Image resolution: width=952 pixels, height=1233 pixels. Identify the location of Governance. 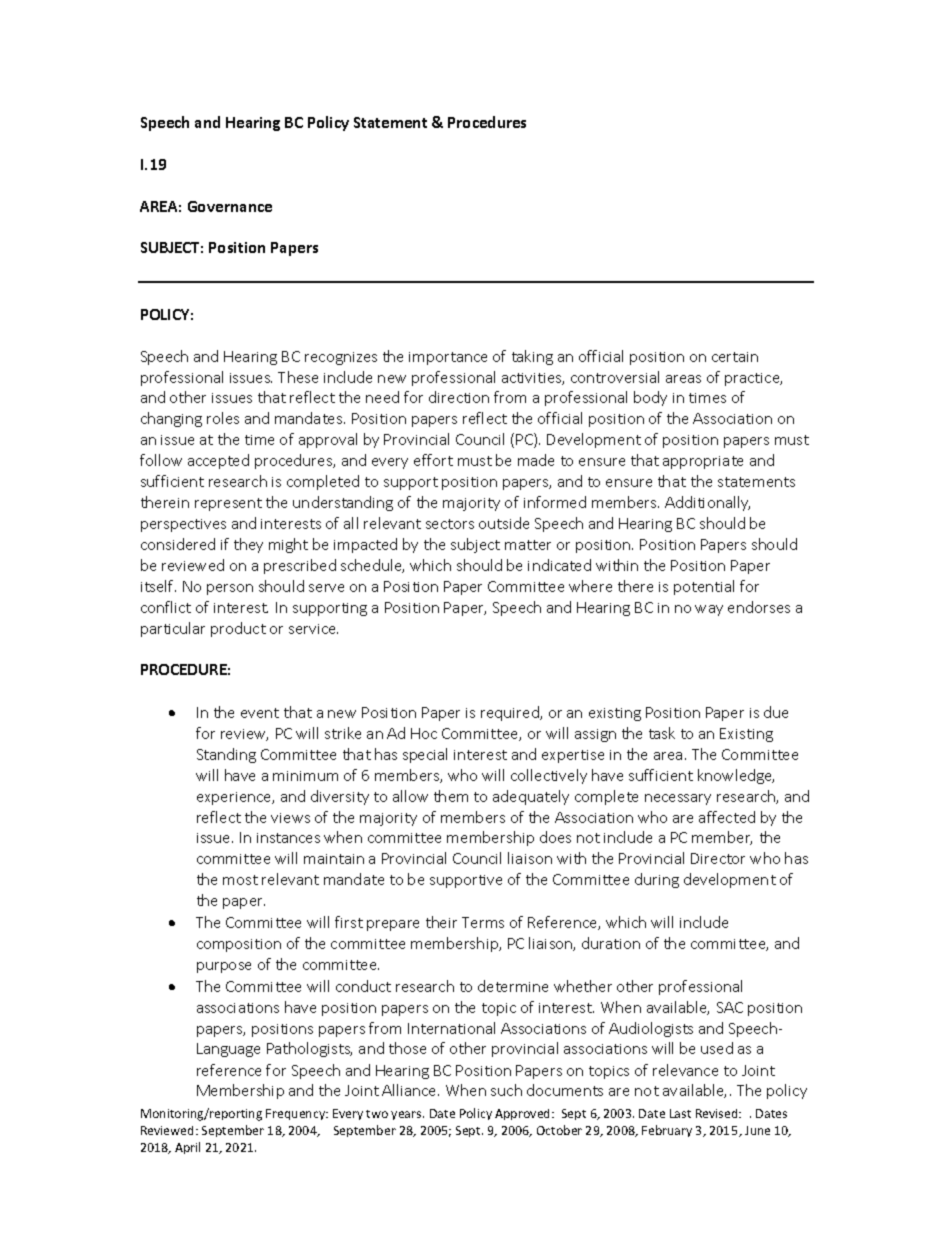
(230, 206).
